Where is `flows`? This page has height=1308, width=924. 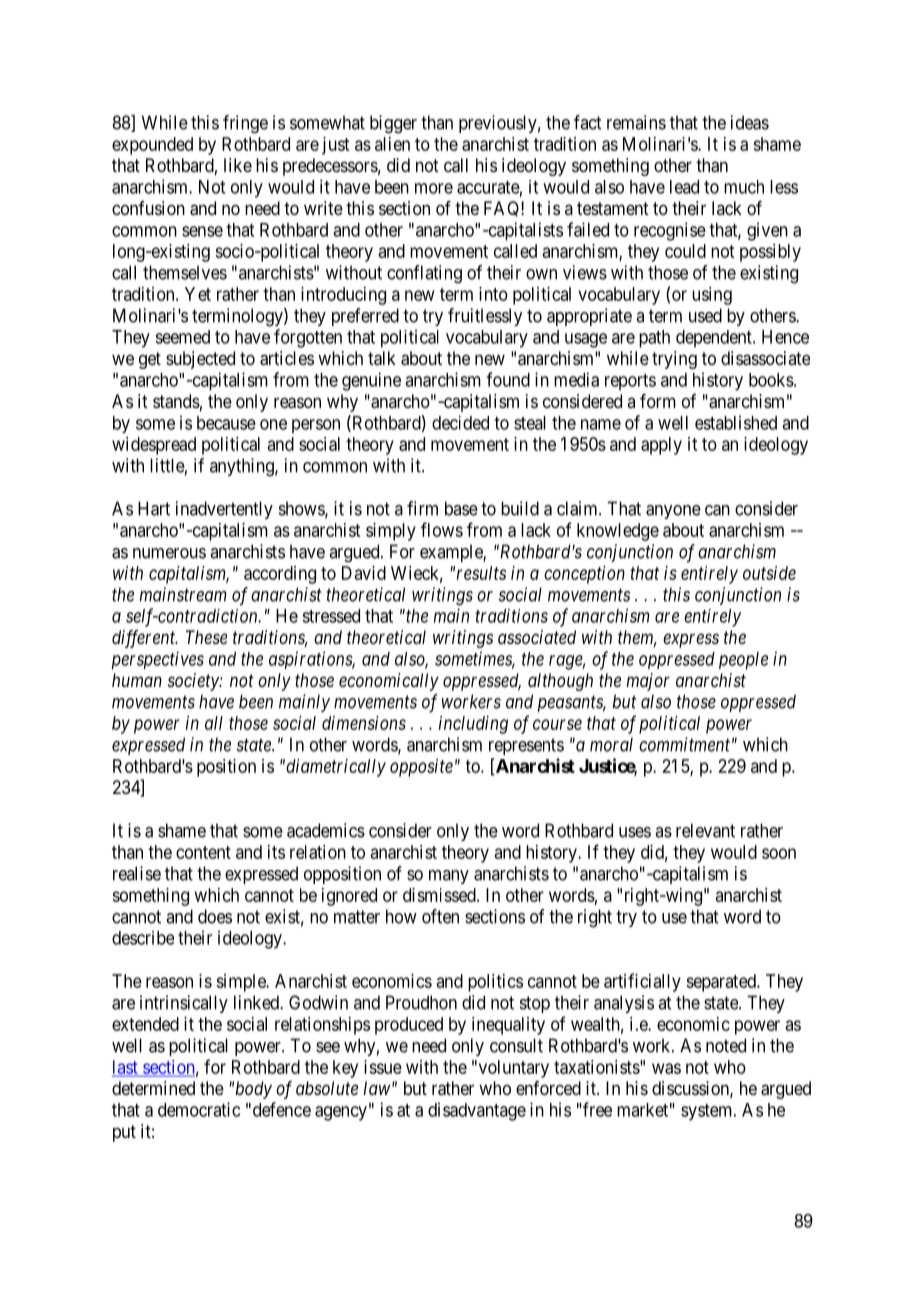 flows is located at coordinates (442, 529).
